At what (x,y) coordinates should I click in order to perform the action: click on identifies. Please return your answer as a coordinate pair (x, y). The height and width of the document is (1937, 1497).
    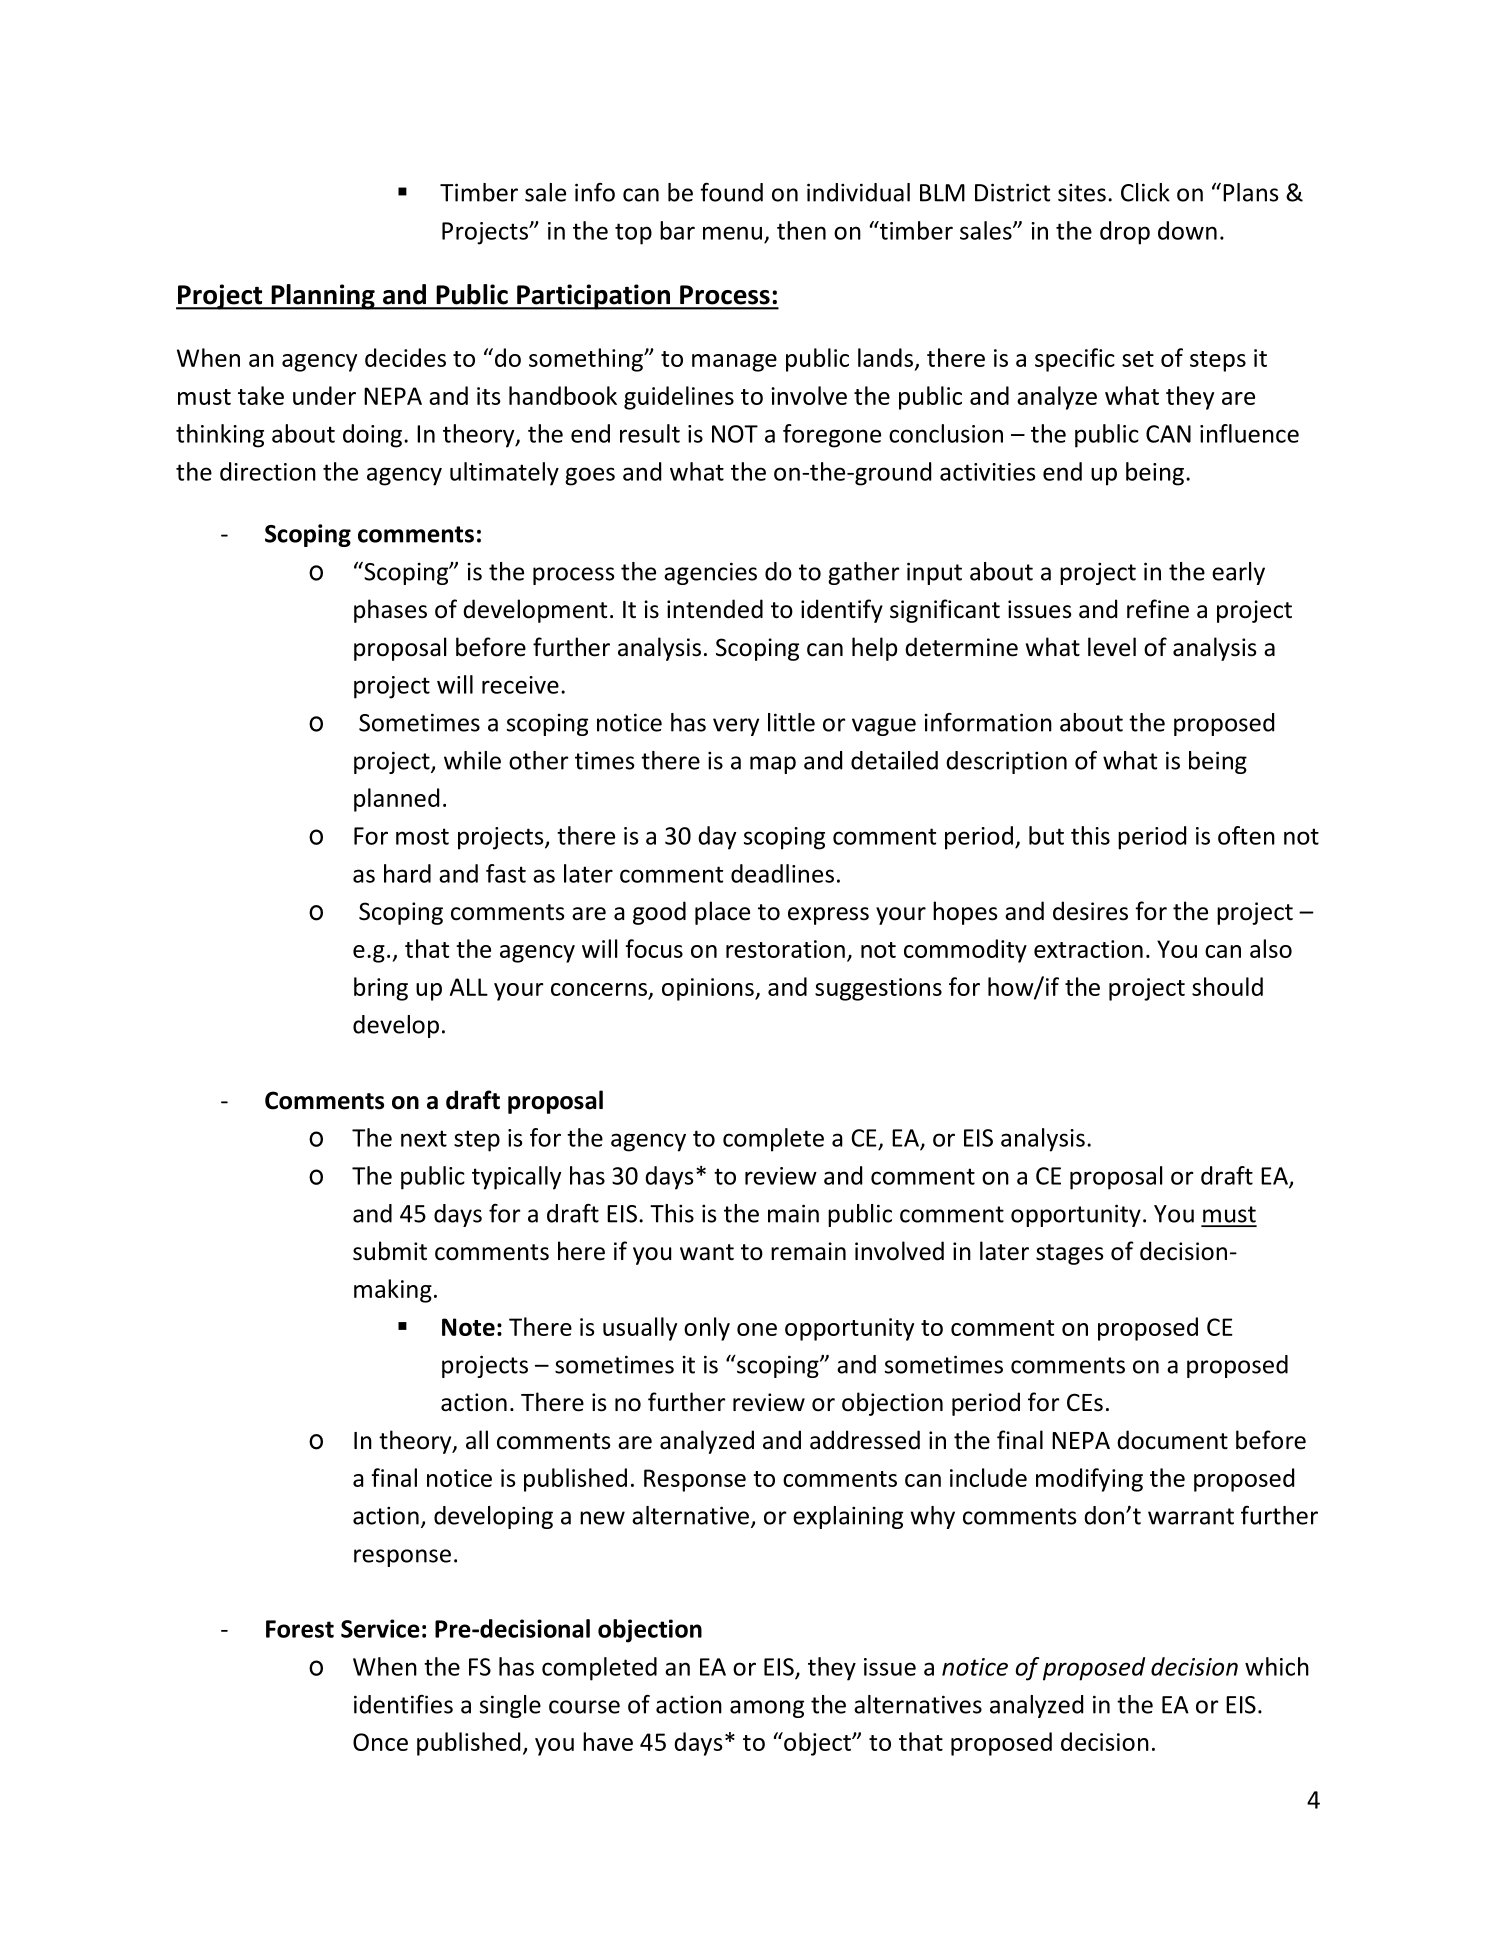
    Looking at the image, I should click on (403, 1704).
